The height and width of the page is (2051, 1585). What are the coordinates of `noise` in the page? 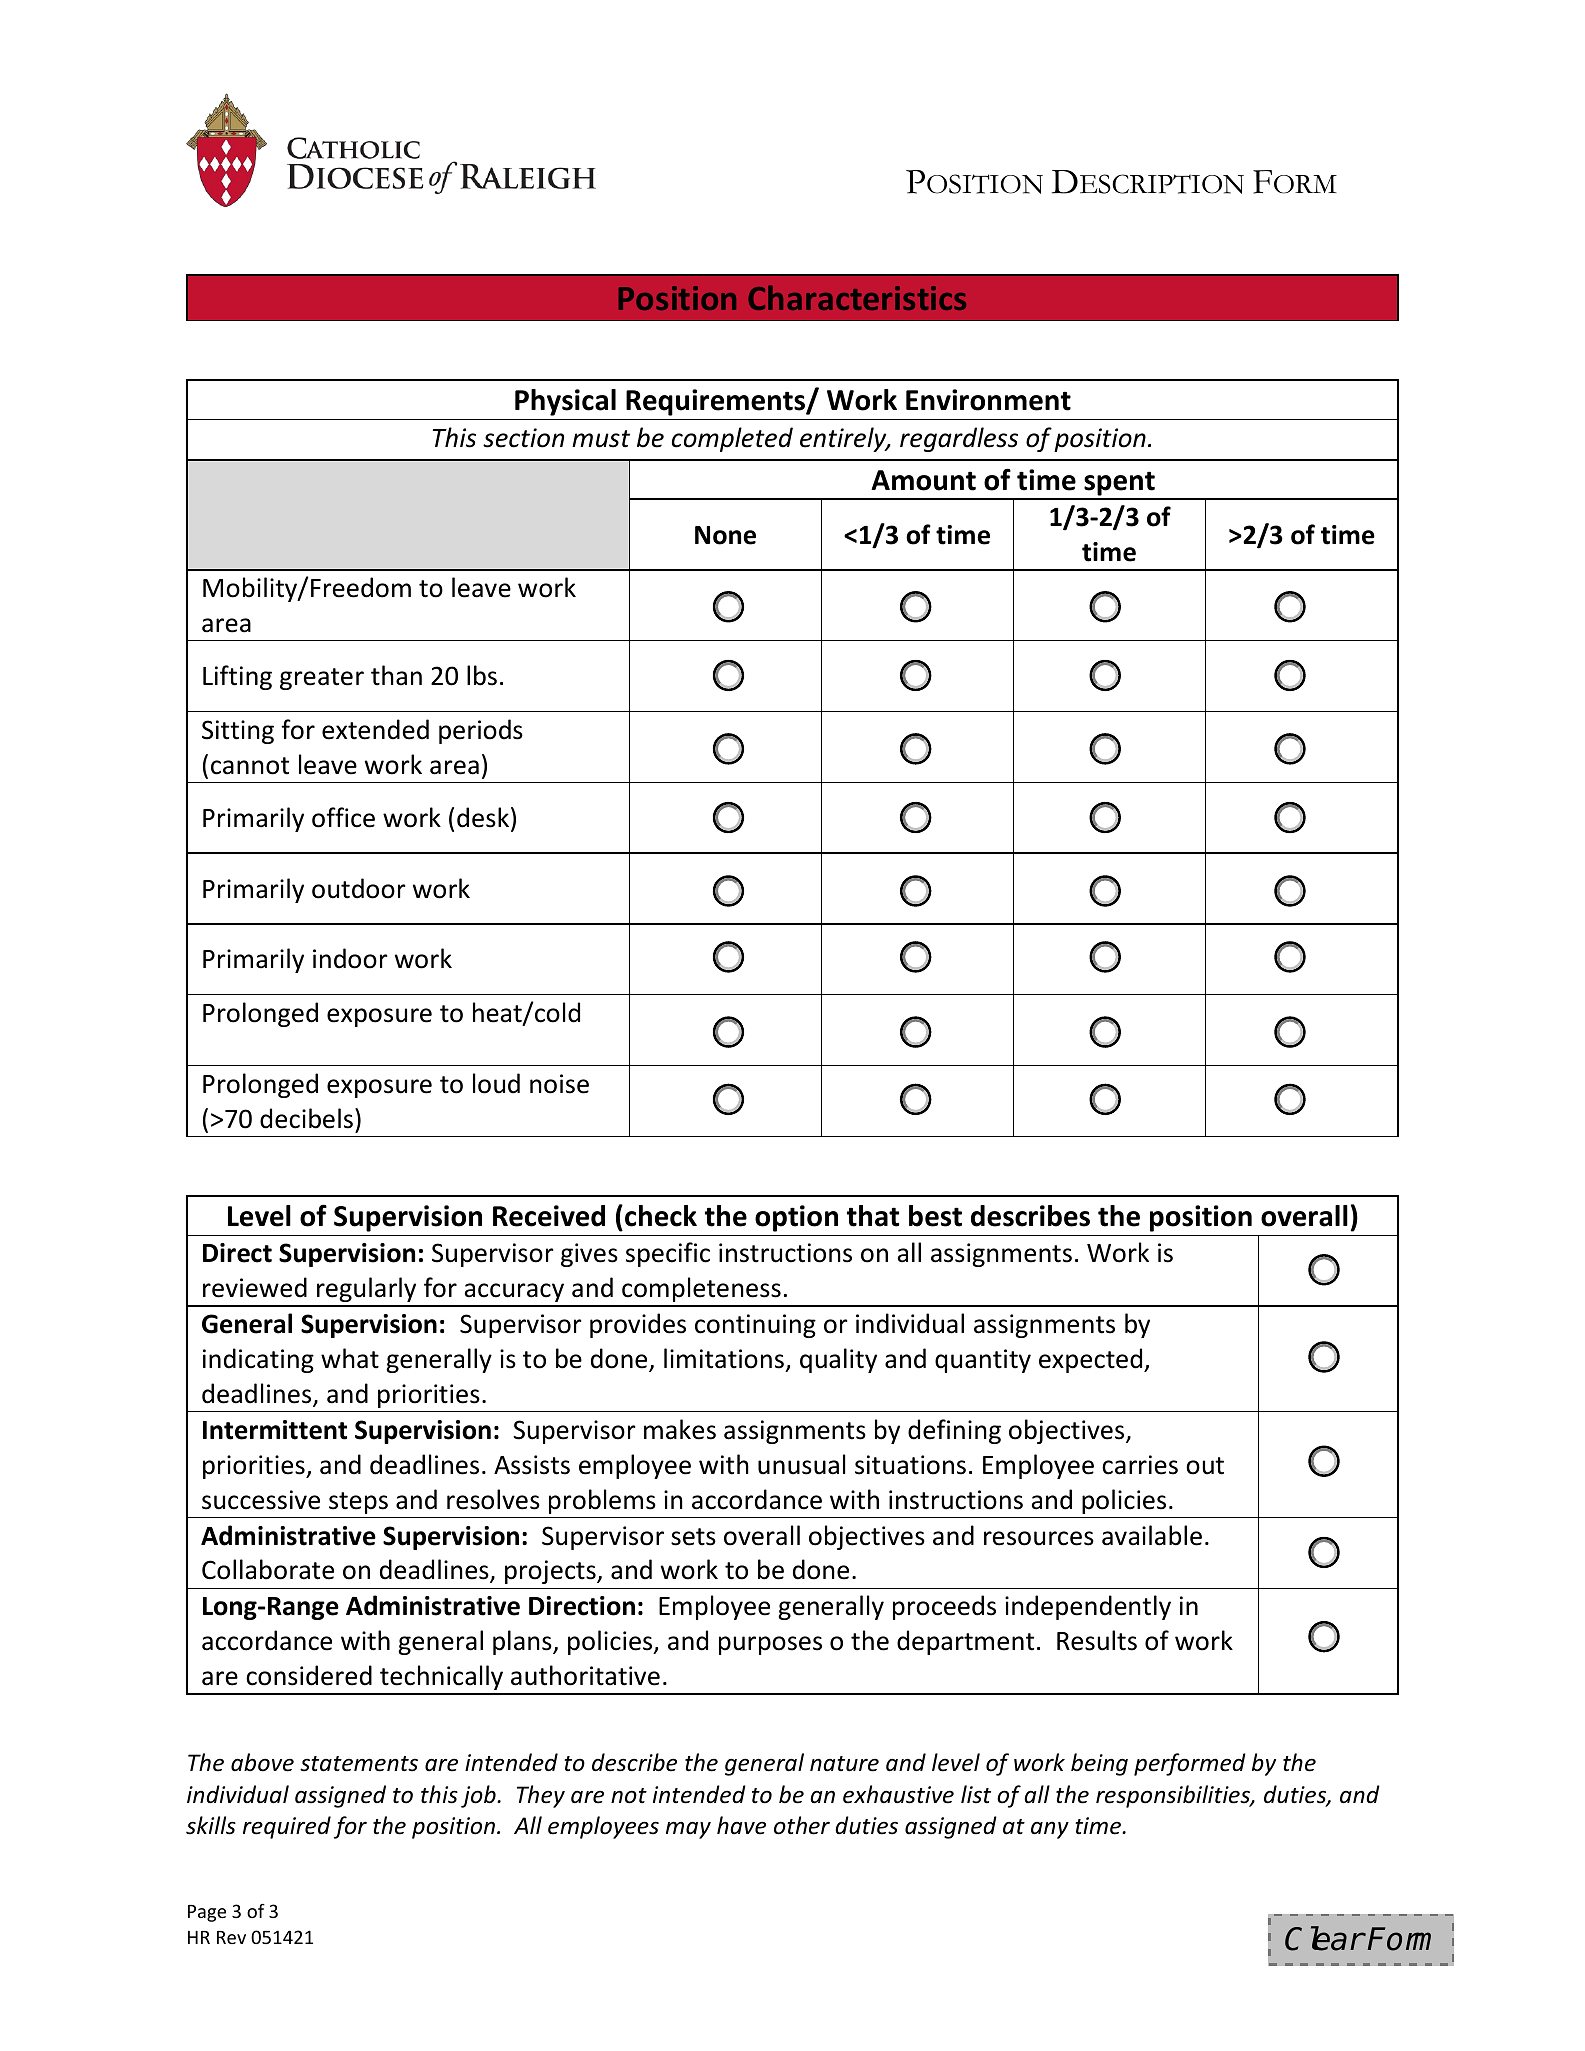 It's located at (559, 1084).
